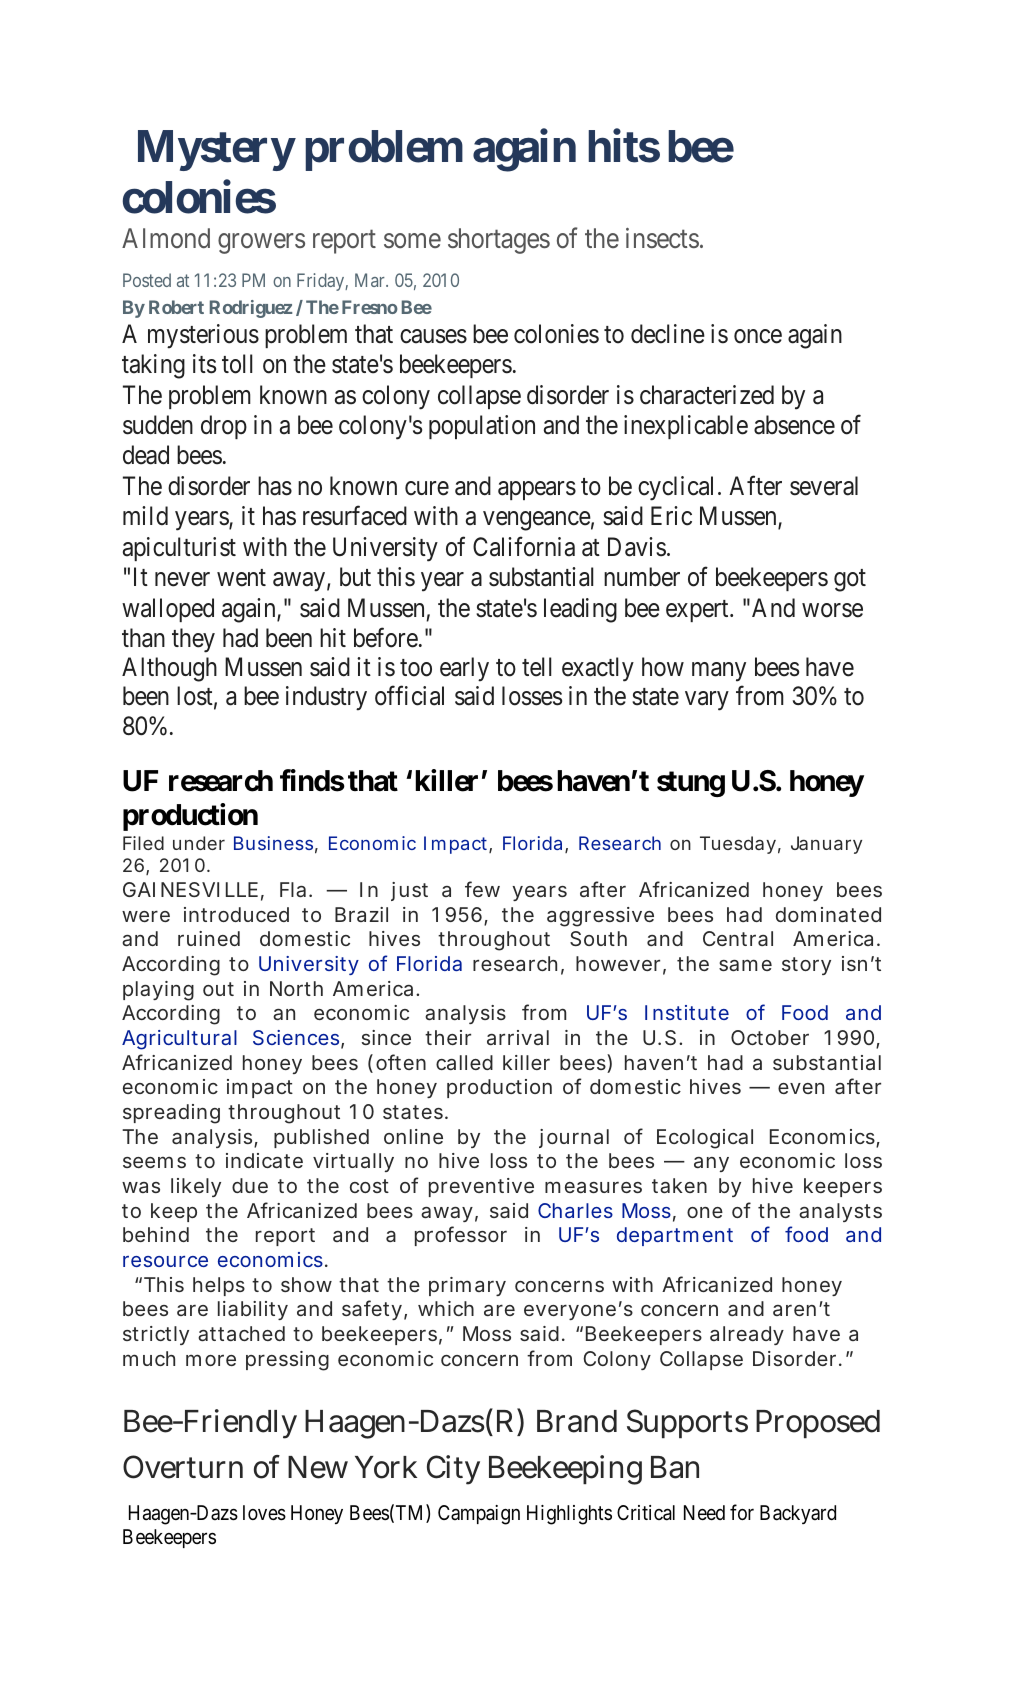 The width and height of the screenshot is (1035, 1705). Describe the element at coordinates (770, 1037) in the screenshot. I see `October` at that location.
